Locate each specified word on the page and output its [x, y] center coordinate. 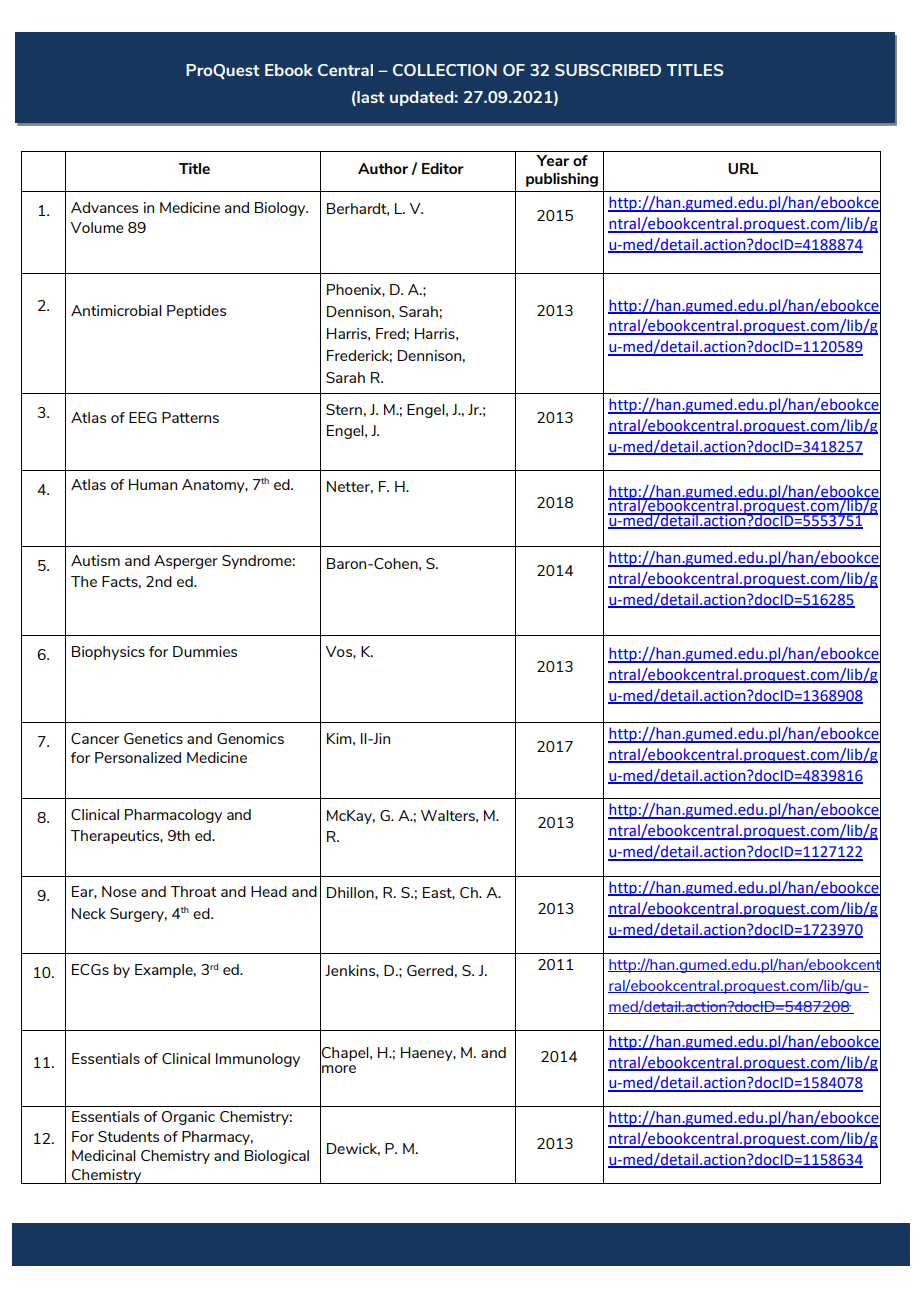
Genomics [250, 738]
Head [269, 891]
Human [153, 484]
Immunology [258, 1060]
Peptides [196, 312]
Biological [277, 1157]
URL [743, 168]
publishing [562, 180]
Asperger [186, 562]
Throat [193, 891]
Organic [188, 1118]
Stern [344, 409]
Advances [104, 207]
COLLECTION [445, 70]
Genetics [153, 738]
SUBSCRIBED [608, 70]
